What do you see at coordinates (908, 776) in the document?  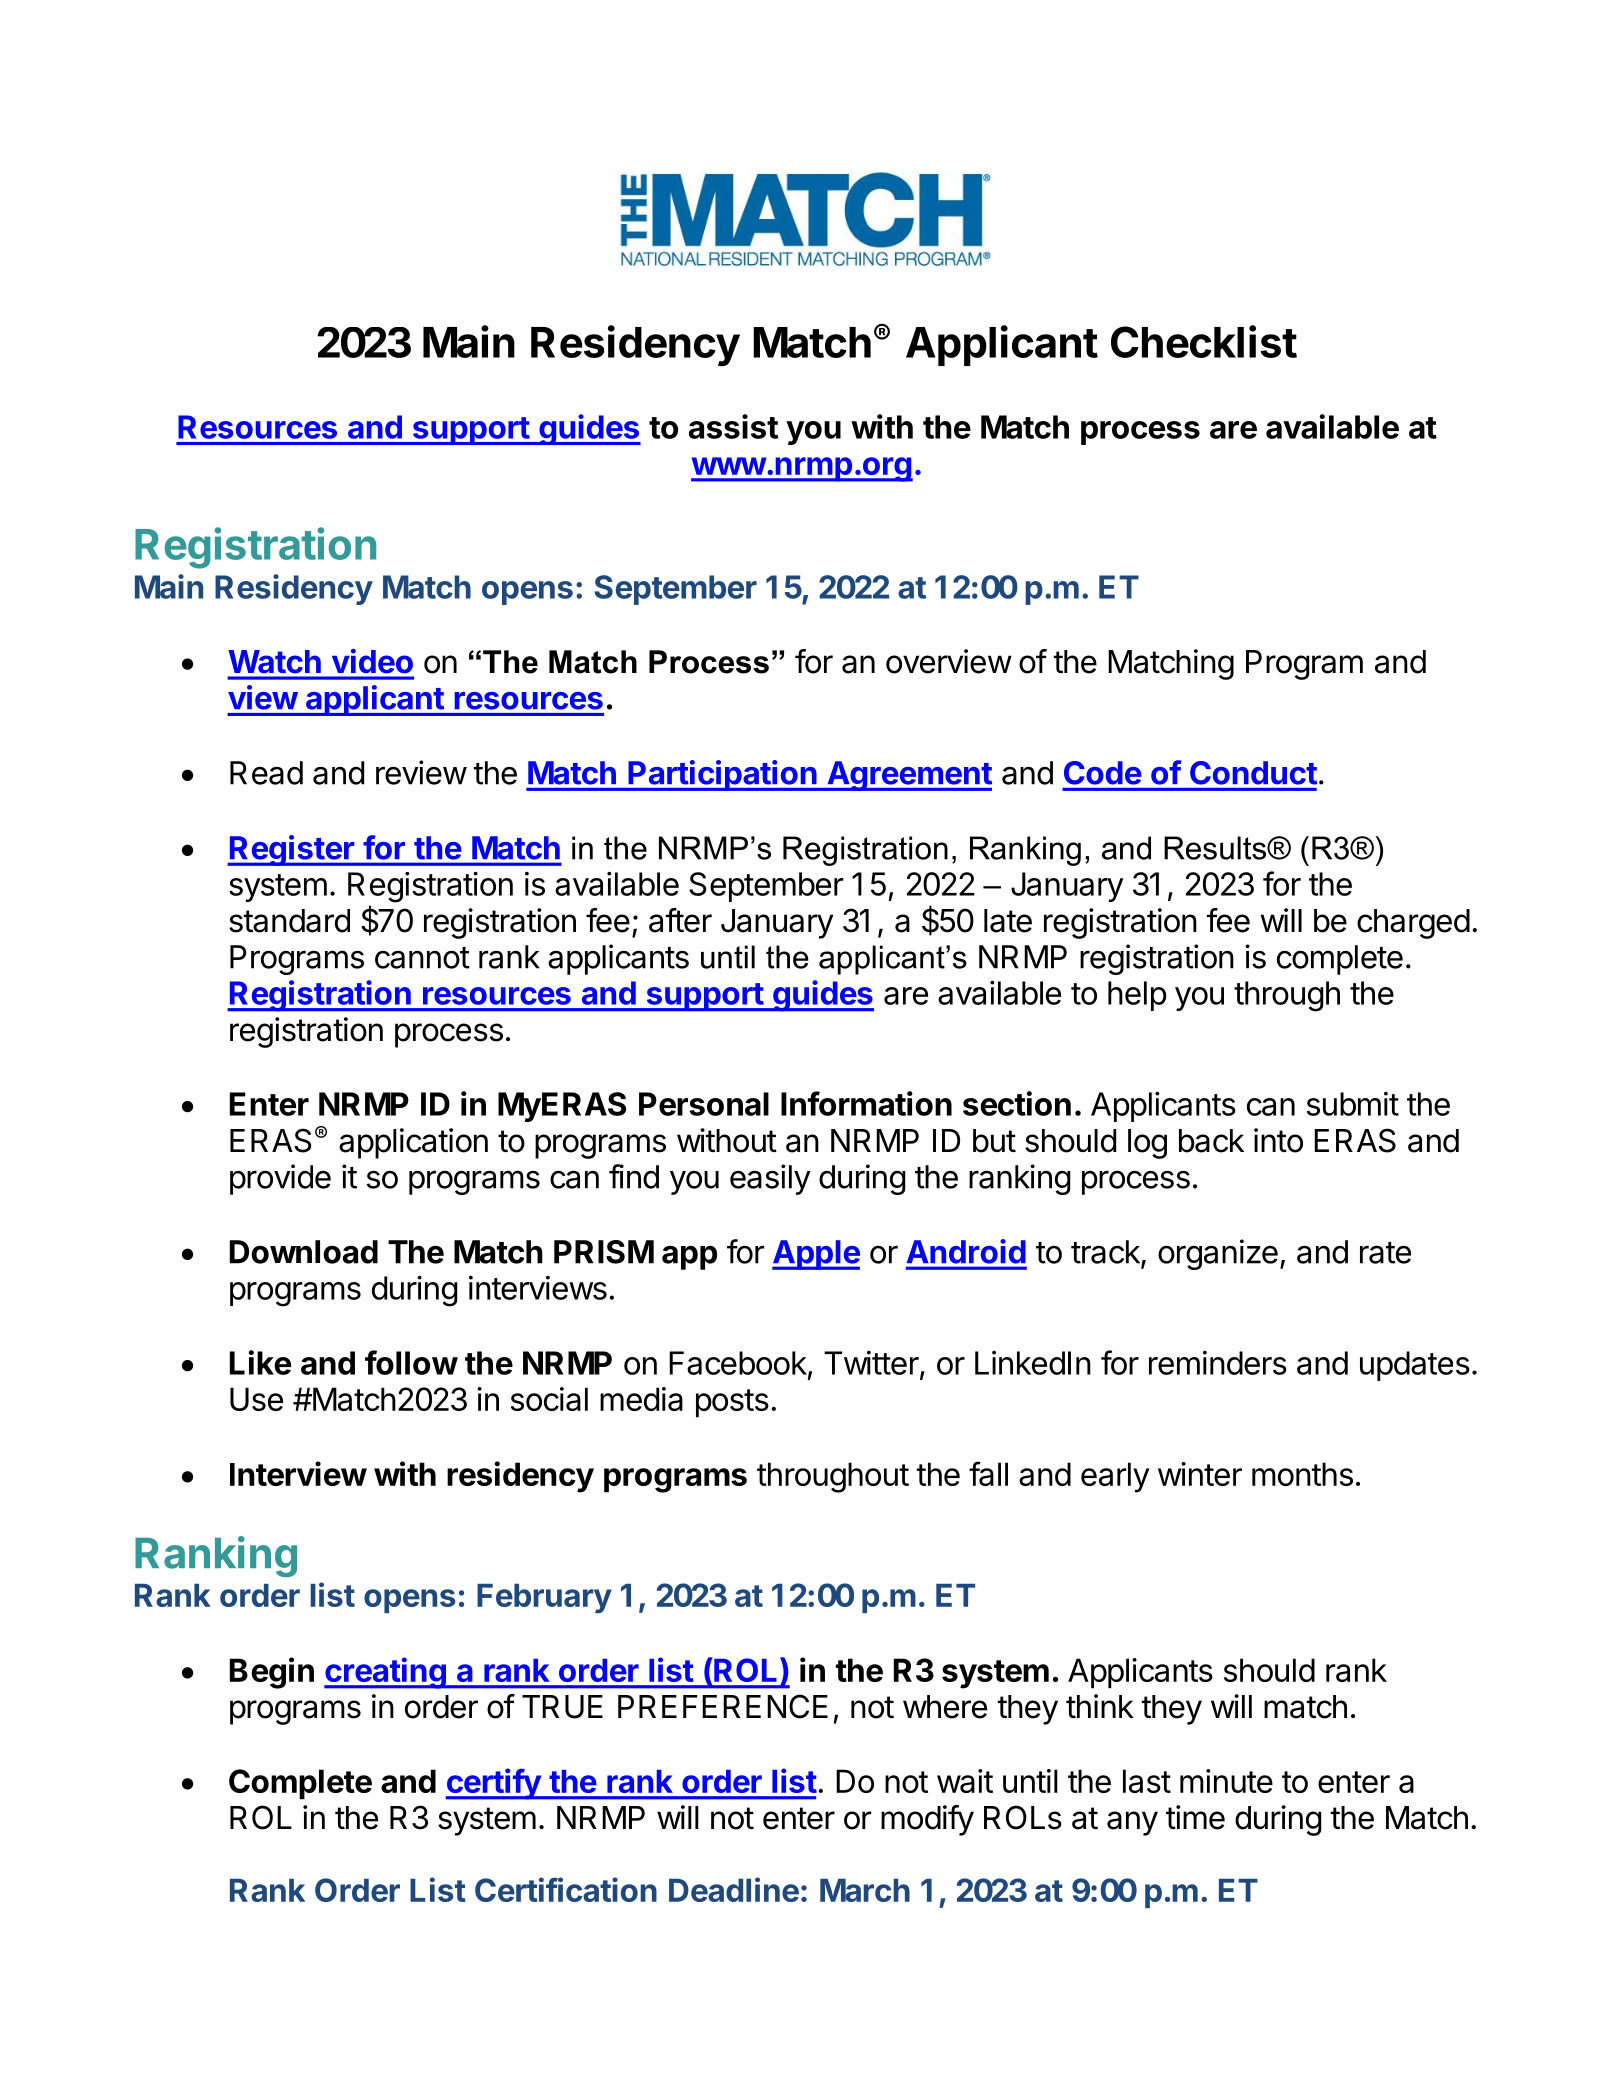 I see `Agreement` at bounding box center [908, 776].
